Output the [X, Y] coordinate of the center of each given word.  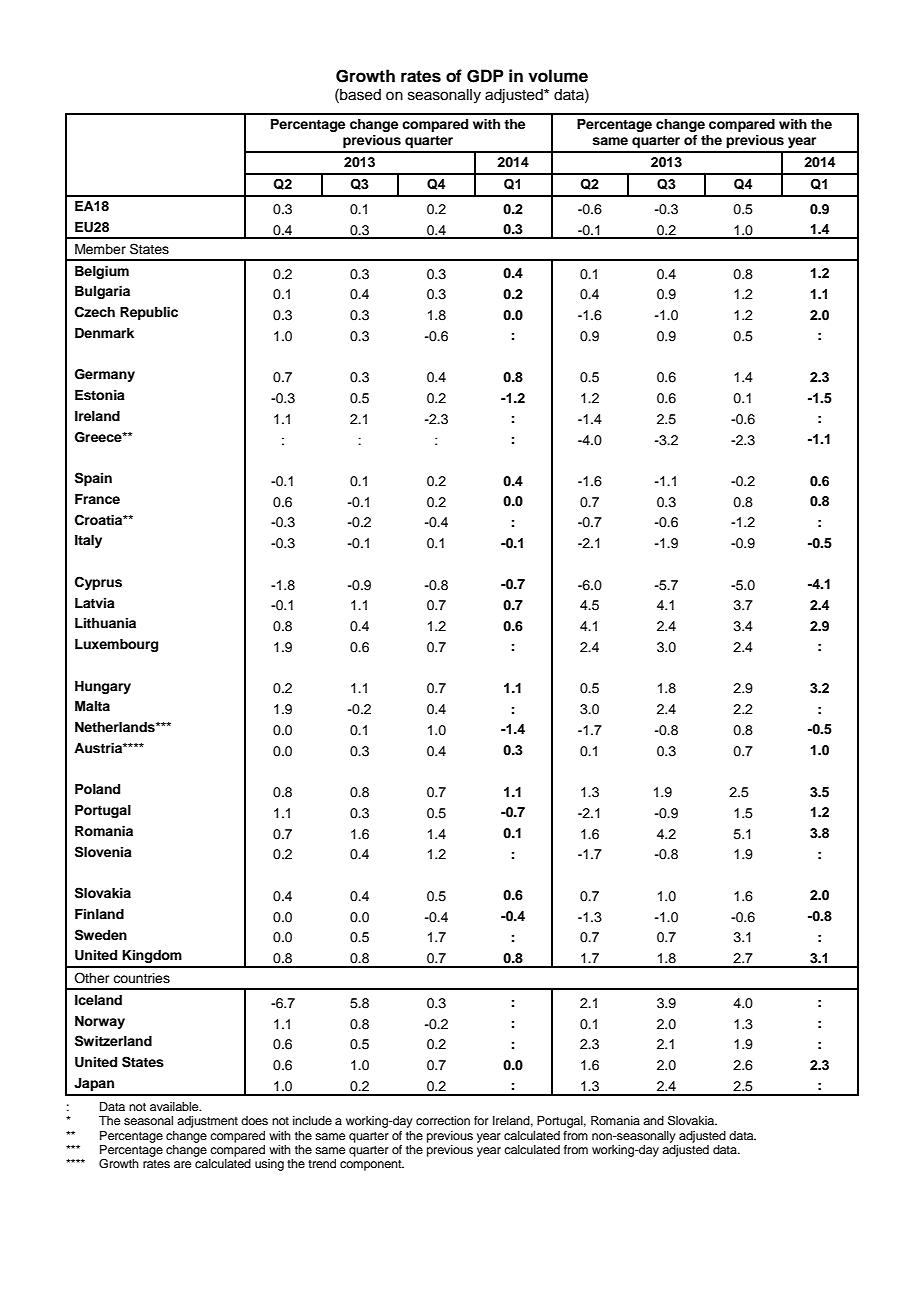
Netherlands [116, 727]
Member [100, 249]
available [175, 1106]
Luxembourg [116, 645]
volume [558, 76]
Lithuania [105, 623]
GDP [485, 76]
